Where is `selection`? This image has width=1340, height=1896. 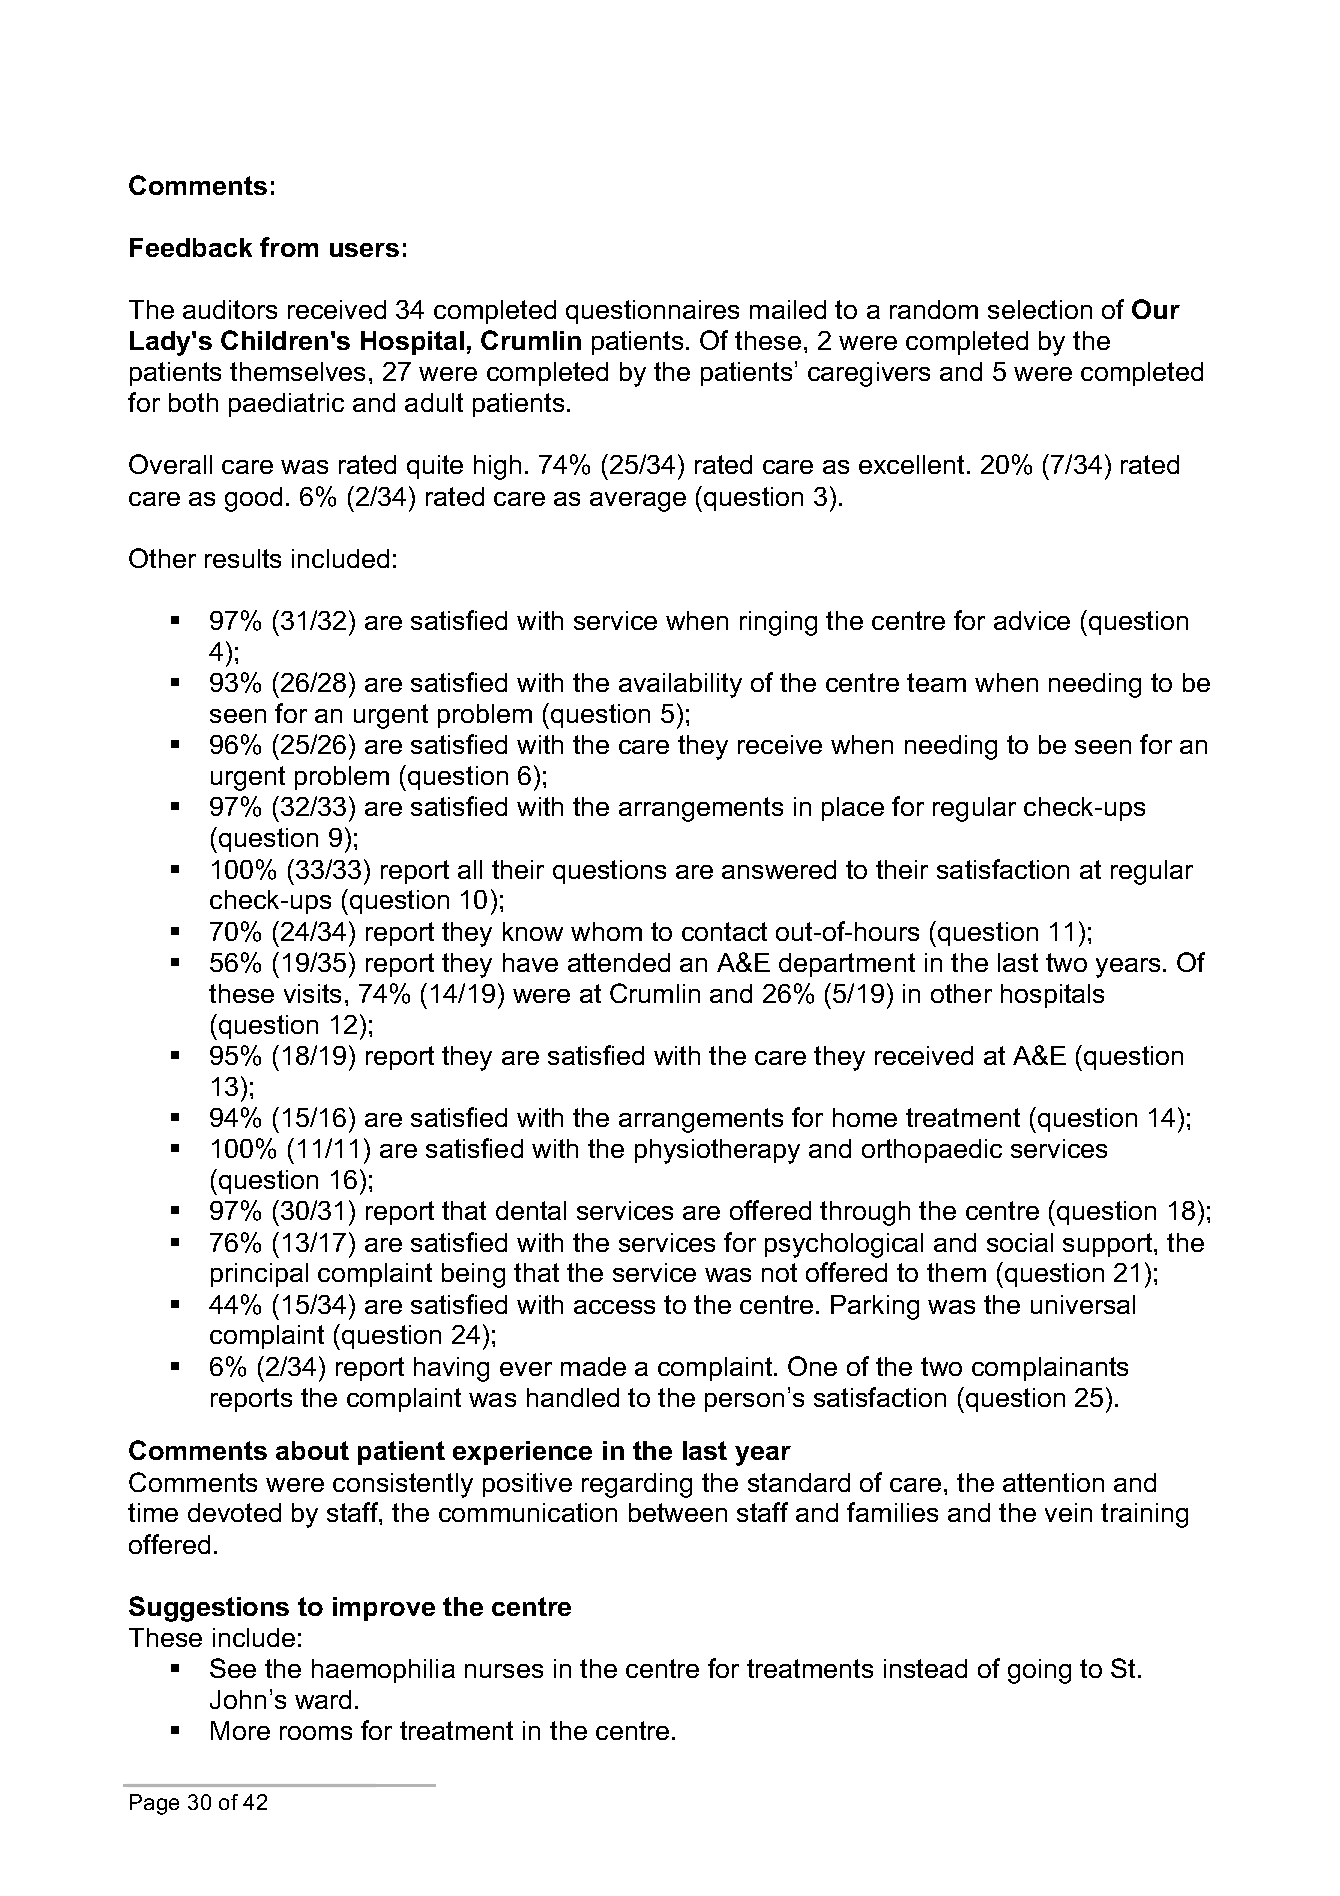 selection is located at coordinates (1040, 309).
